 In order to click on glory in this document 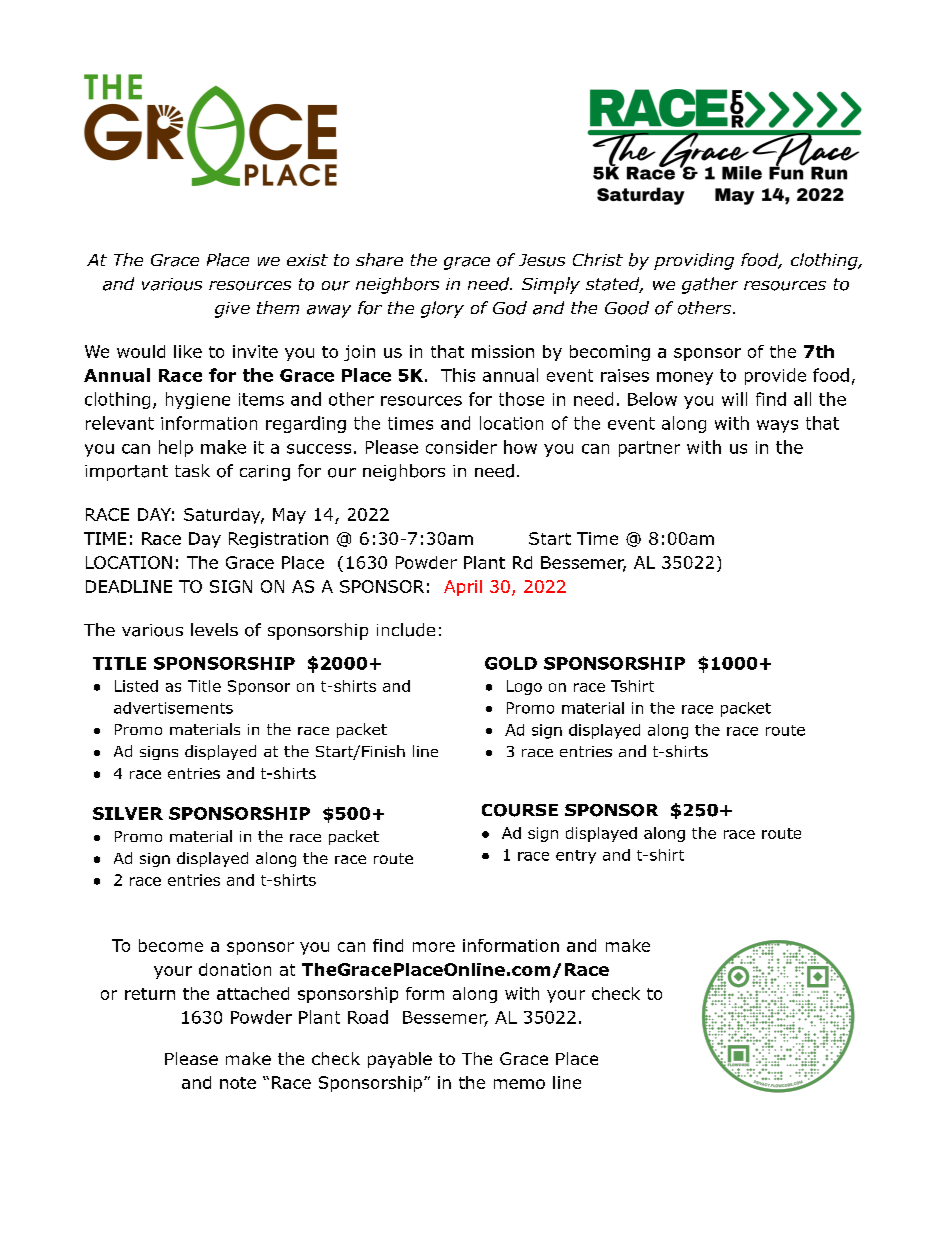, I will do `click(442, 309)`.
